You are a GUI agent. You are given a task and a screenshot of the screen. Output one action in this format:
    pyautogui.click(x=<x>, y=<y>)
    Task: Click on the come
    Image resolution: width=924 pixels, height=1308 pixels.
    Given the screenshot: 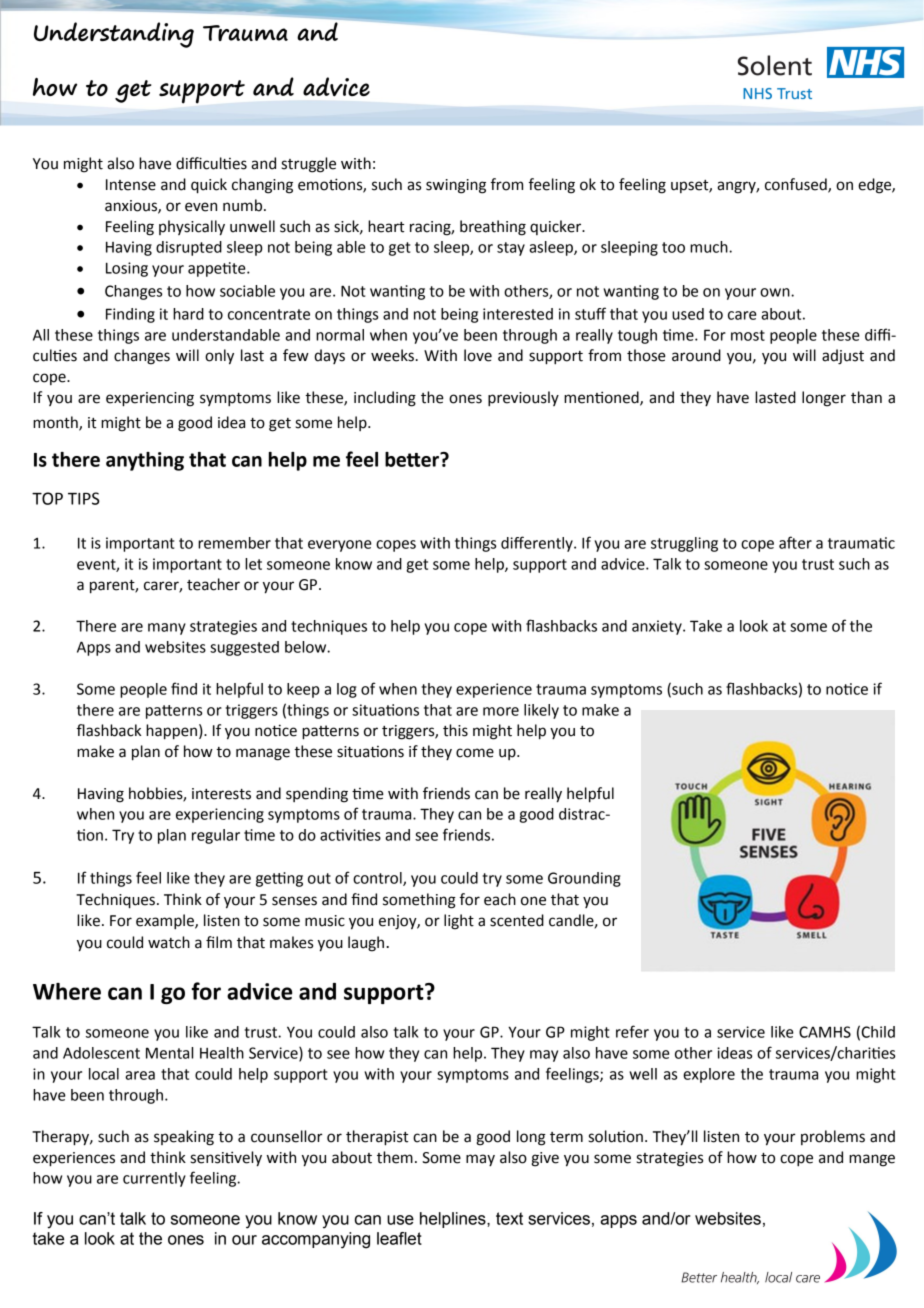 What is the action you would take?
    pyautogui.click(x=475, y=753)
